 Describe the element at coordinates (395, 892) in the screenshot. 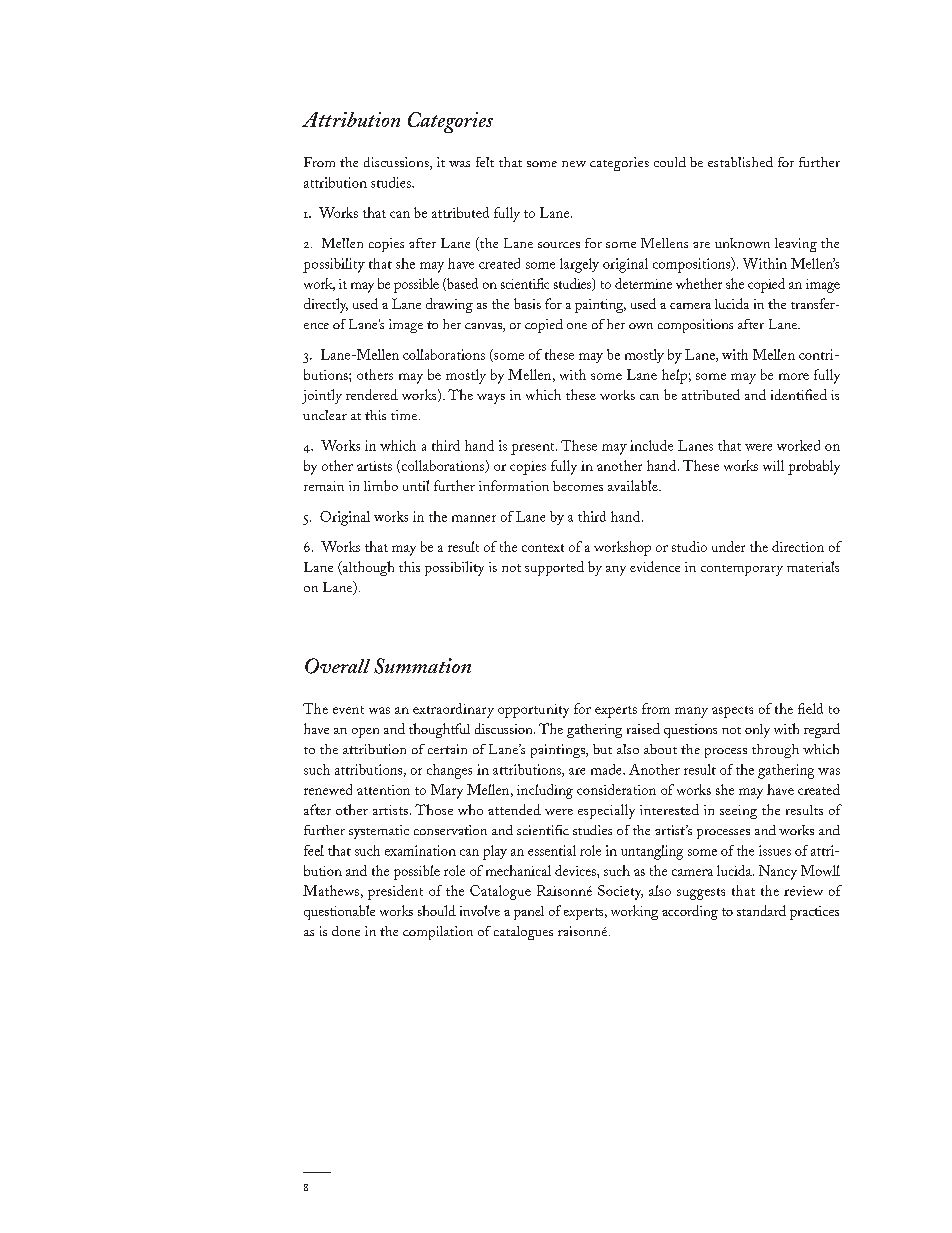

I see `president` at that location.
